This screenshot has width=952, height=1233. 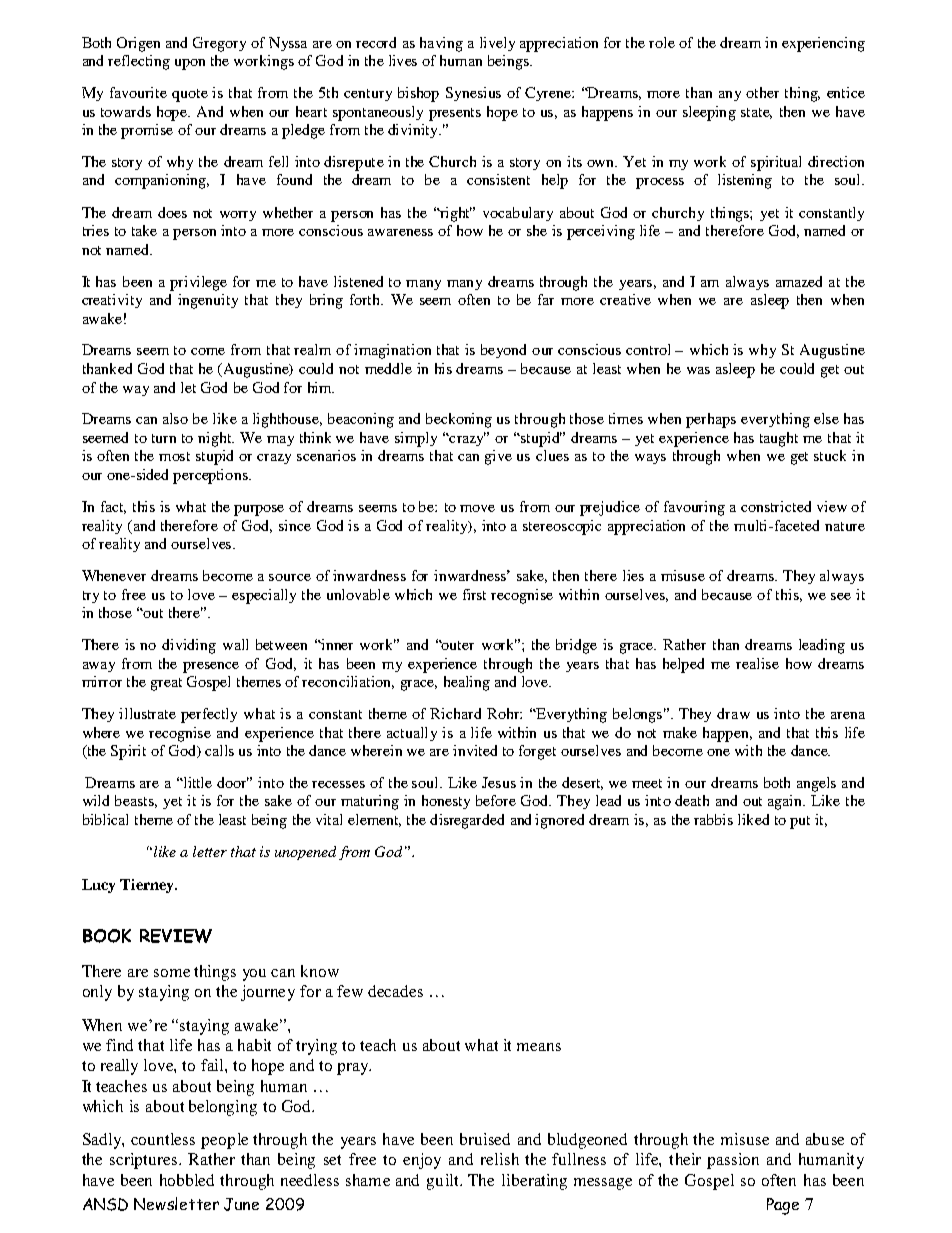 What do you see at coordinates (467, 821) in the screenshot?
I see `disregarded` at bounding box center [467, 821].
